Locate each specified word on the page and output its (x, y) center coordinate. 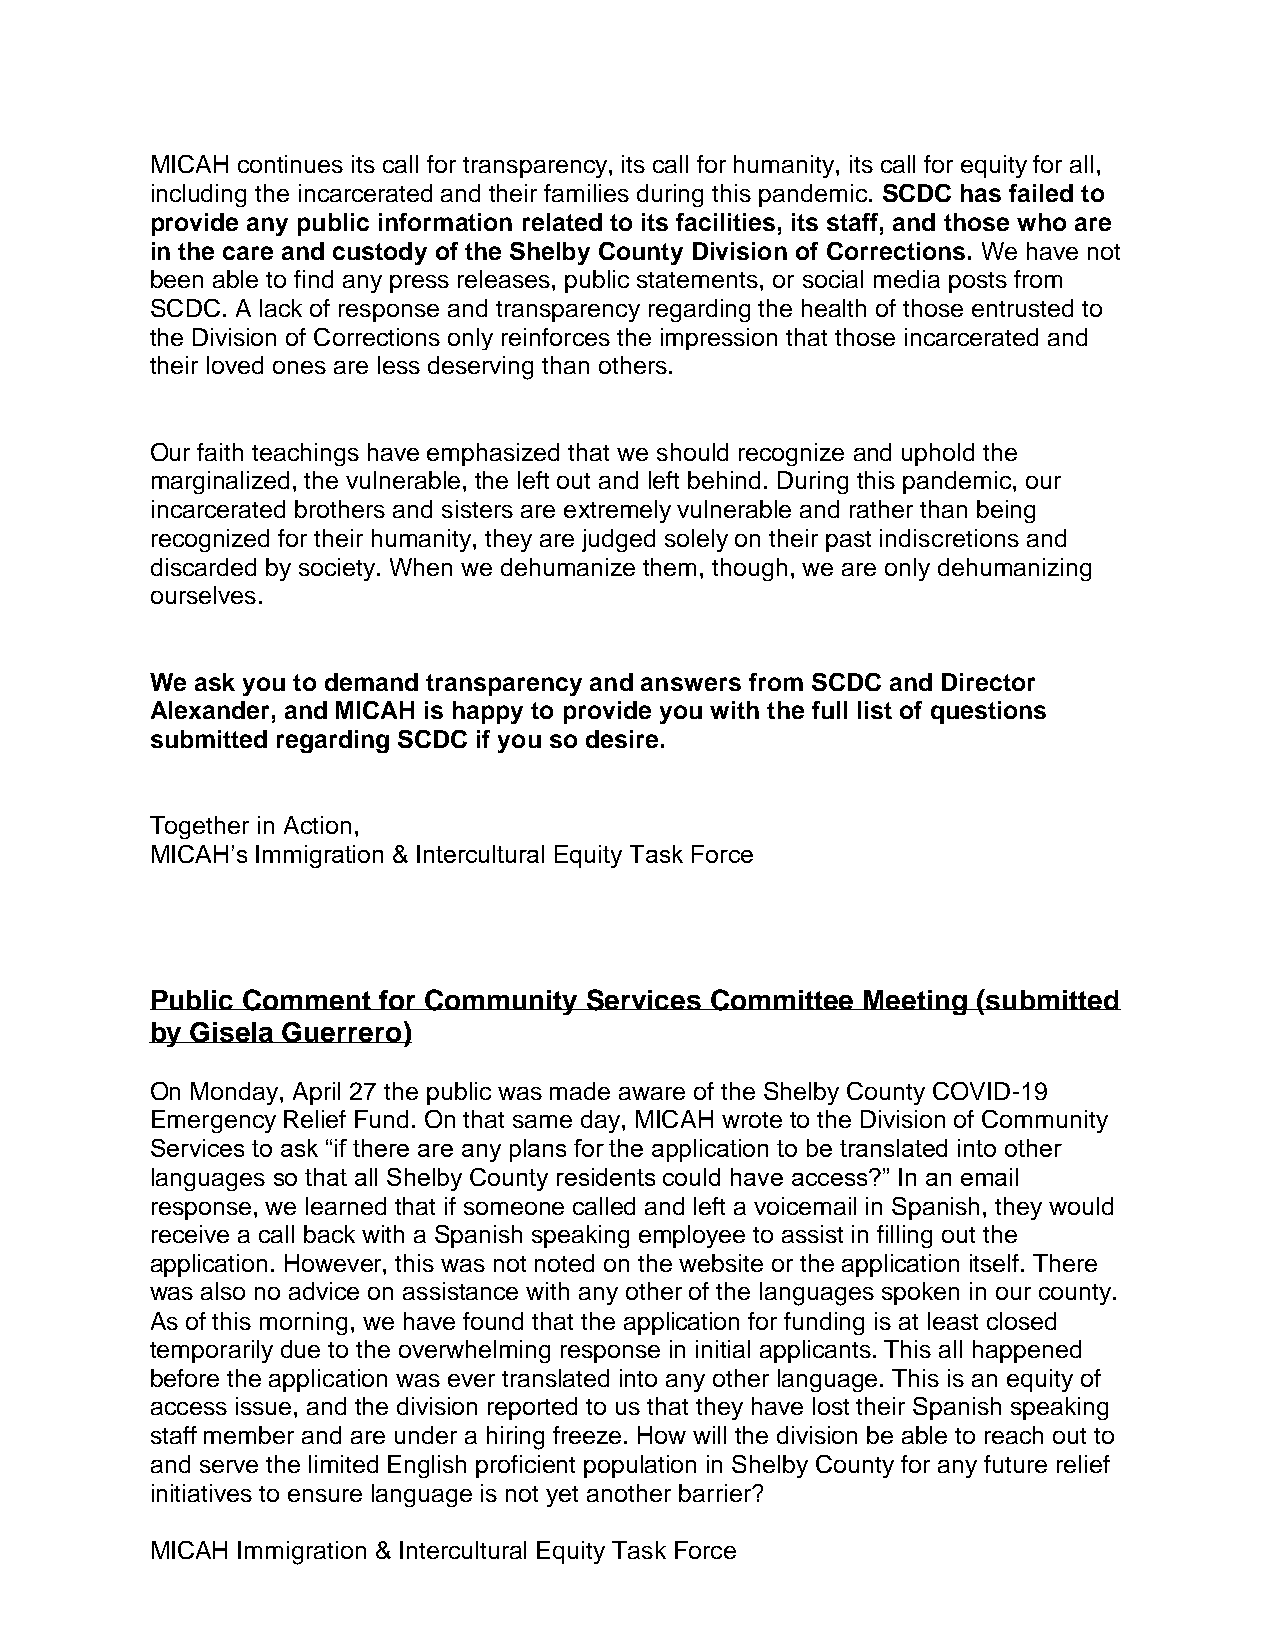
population (640, 1466)
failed (1041, 193)
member (249, 1435)
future (1015, 1464)
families (586, 193)
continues (290, 164)
